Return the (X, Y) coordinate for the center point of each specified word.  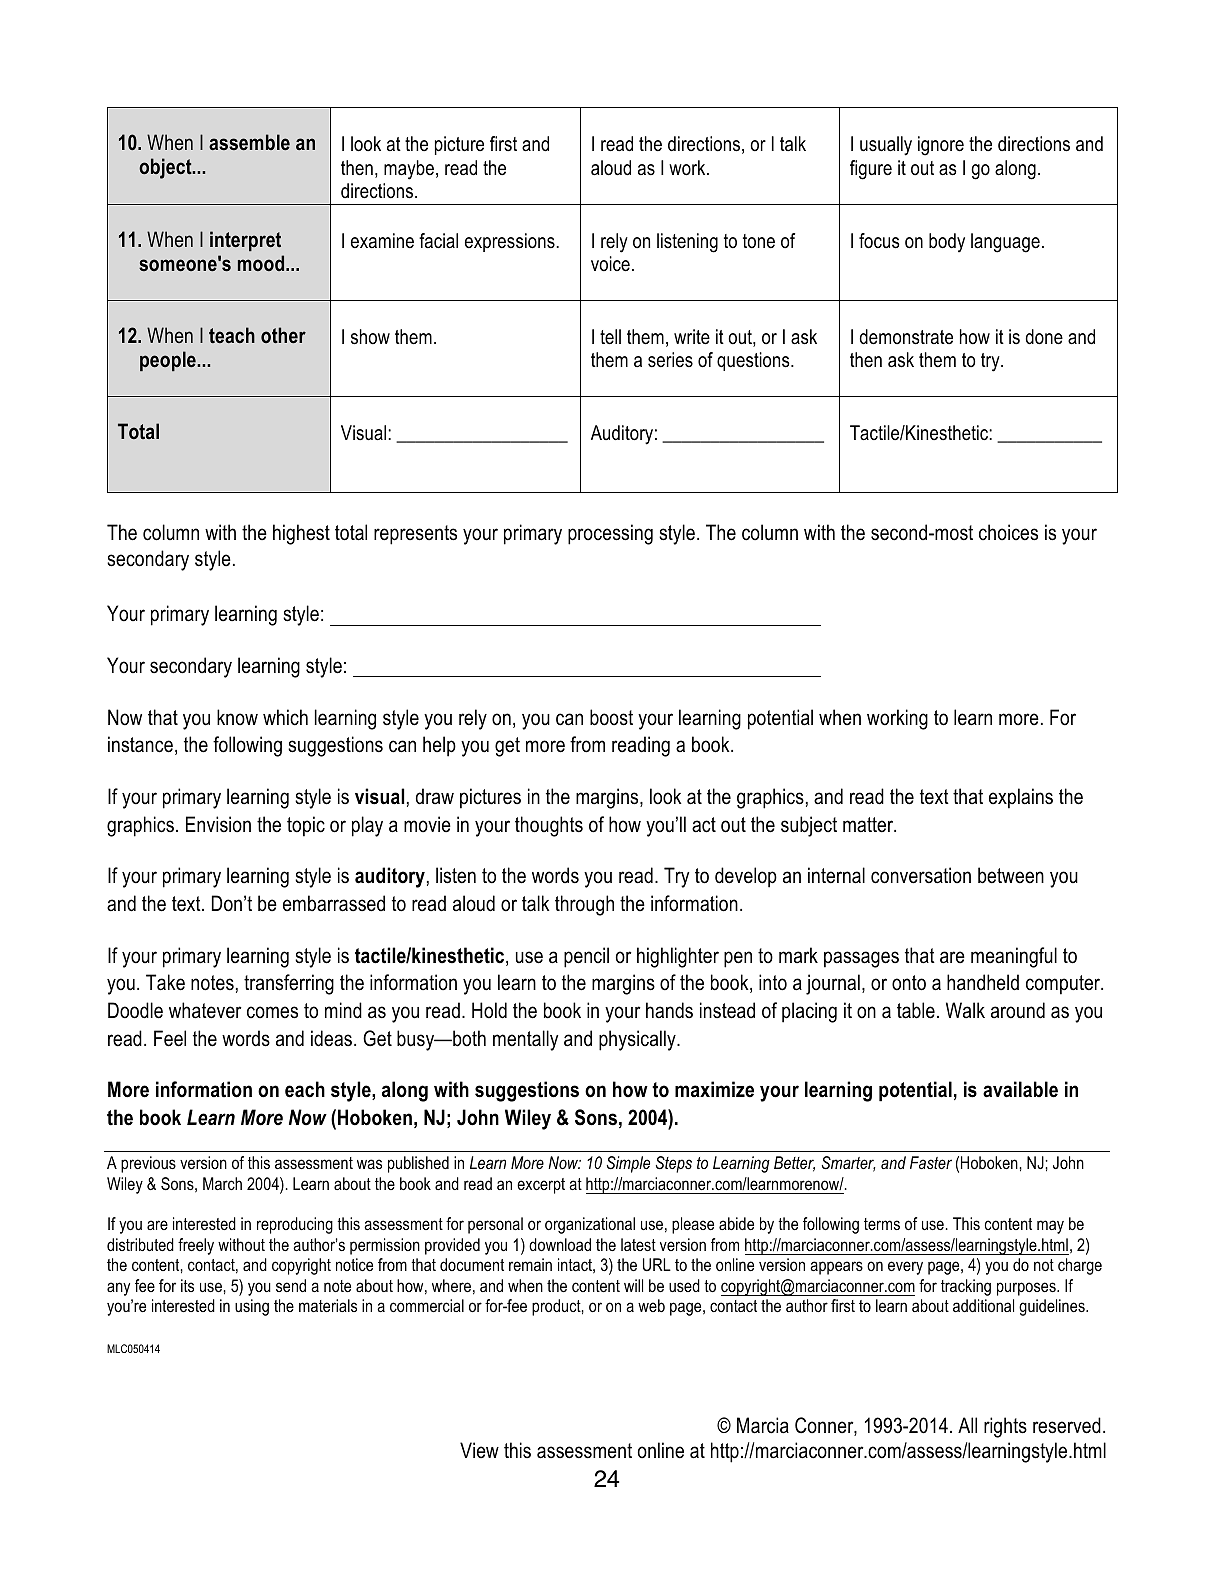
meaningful (1014, 957)
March (222, 1183)
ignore (941, 146)
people (169, 361)
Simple (628, 1164)
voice (610, 264)
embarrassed (334, 903)
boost (611, 717)
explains (1021, 798)
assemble (249, 142)
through (584, 905)
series (670, 359)
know (237, 717)
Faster (931, 1162)
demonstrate (906, 337)
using (252, 1307)
